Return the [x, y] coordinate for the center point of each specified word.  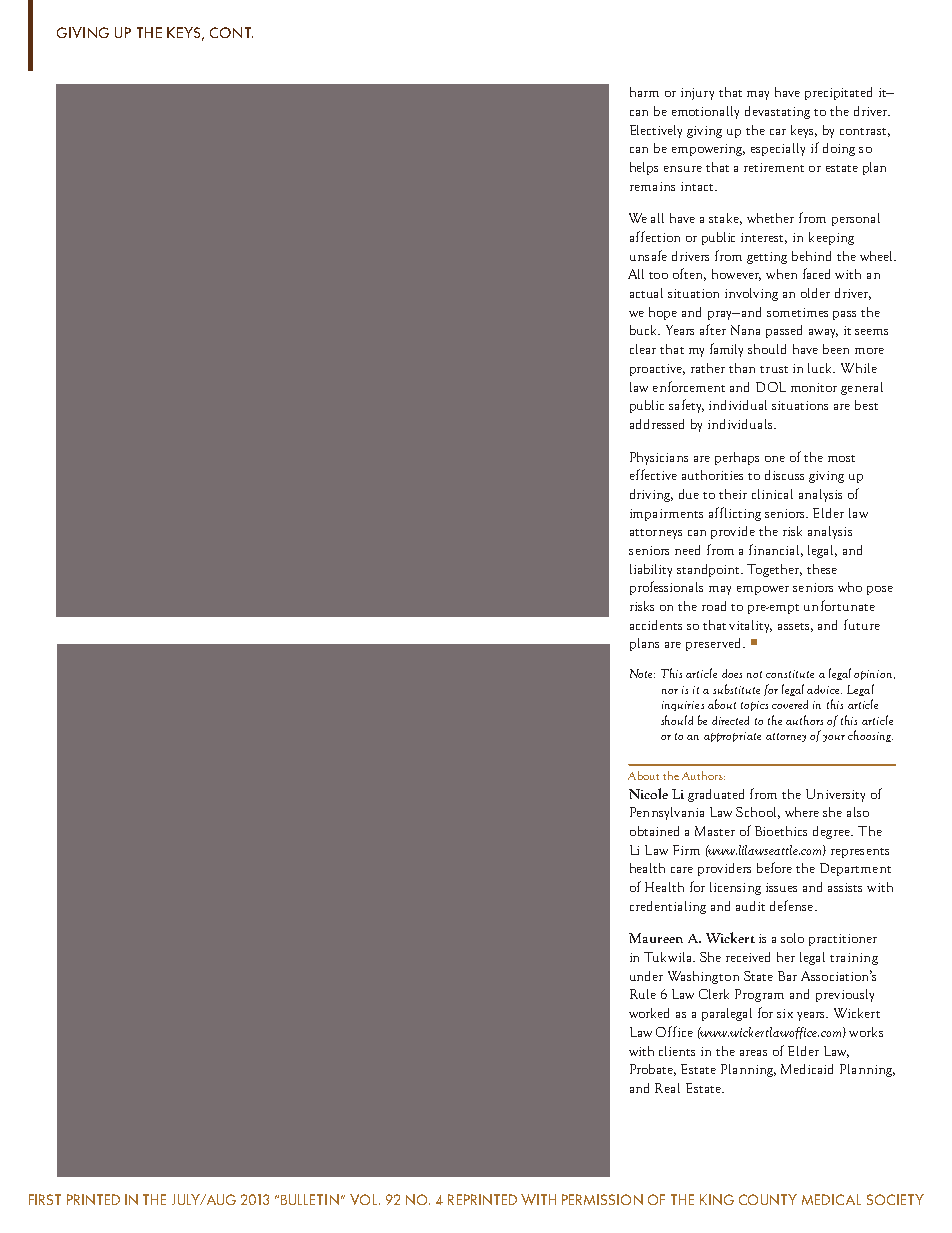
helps [644, 168]
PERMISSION [602, 1199]
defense [793, 905]
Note [642, 673]
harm [644, 92]
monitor [814, 387]
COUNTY [768, 1199]
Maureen [656, 938]
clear [643, 349]
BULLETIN [310, 1199]
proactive [657, 370]
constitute [790, 674]
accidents [656, 625]
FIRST [45, 1199]
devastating [777, 112]
